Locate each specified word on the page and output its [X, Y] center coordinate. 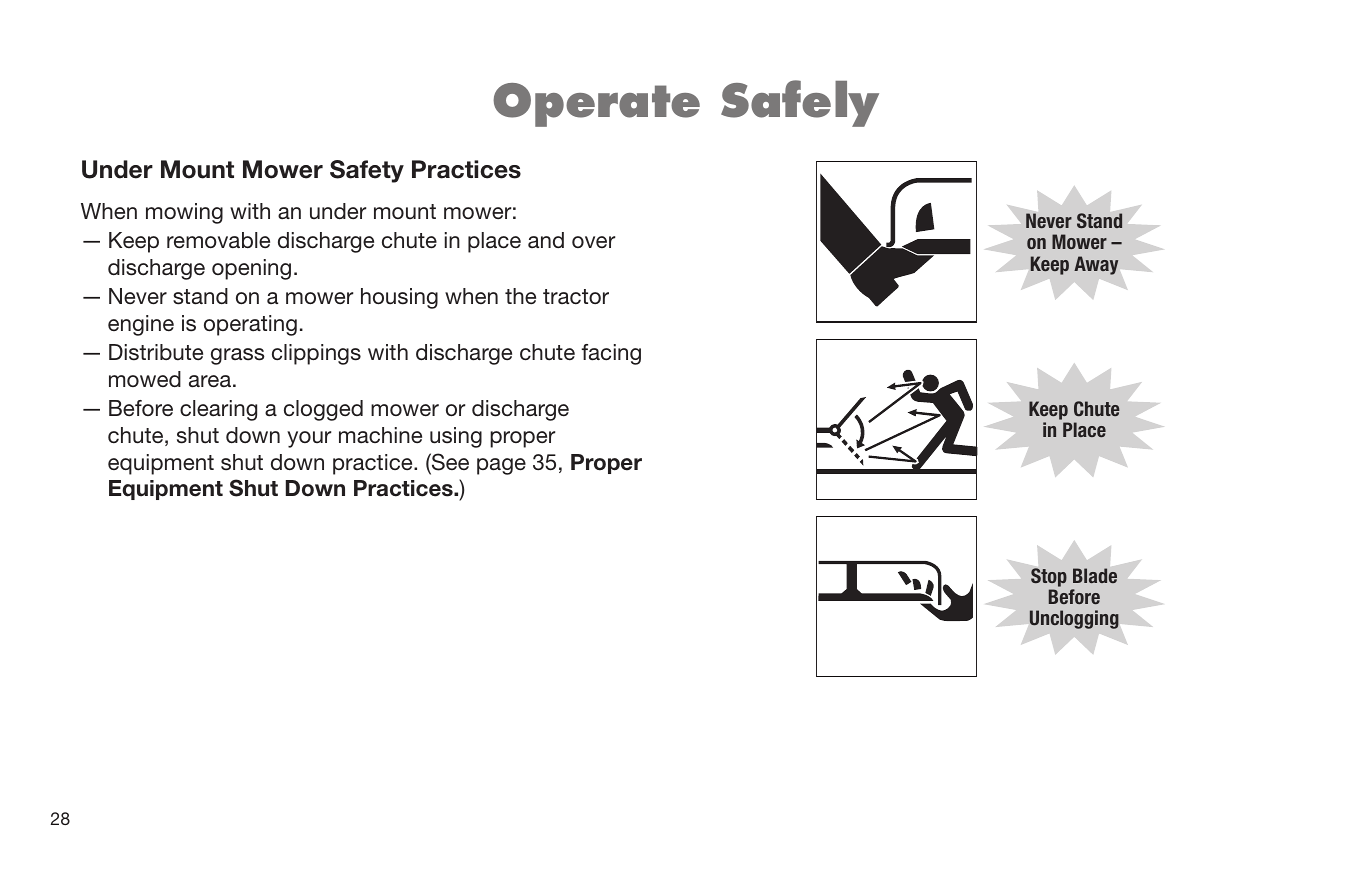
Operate [596, 105]
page [501, 466]
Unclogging [1074, 619]
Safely [800, 103]
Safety [367, 171]
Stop [1049, 577]
